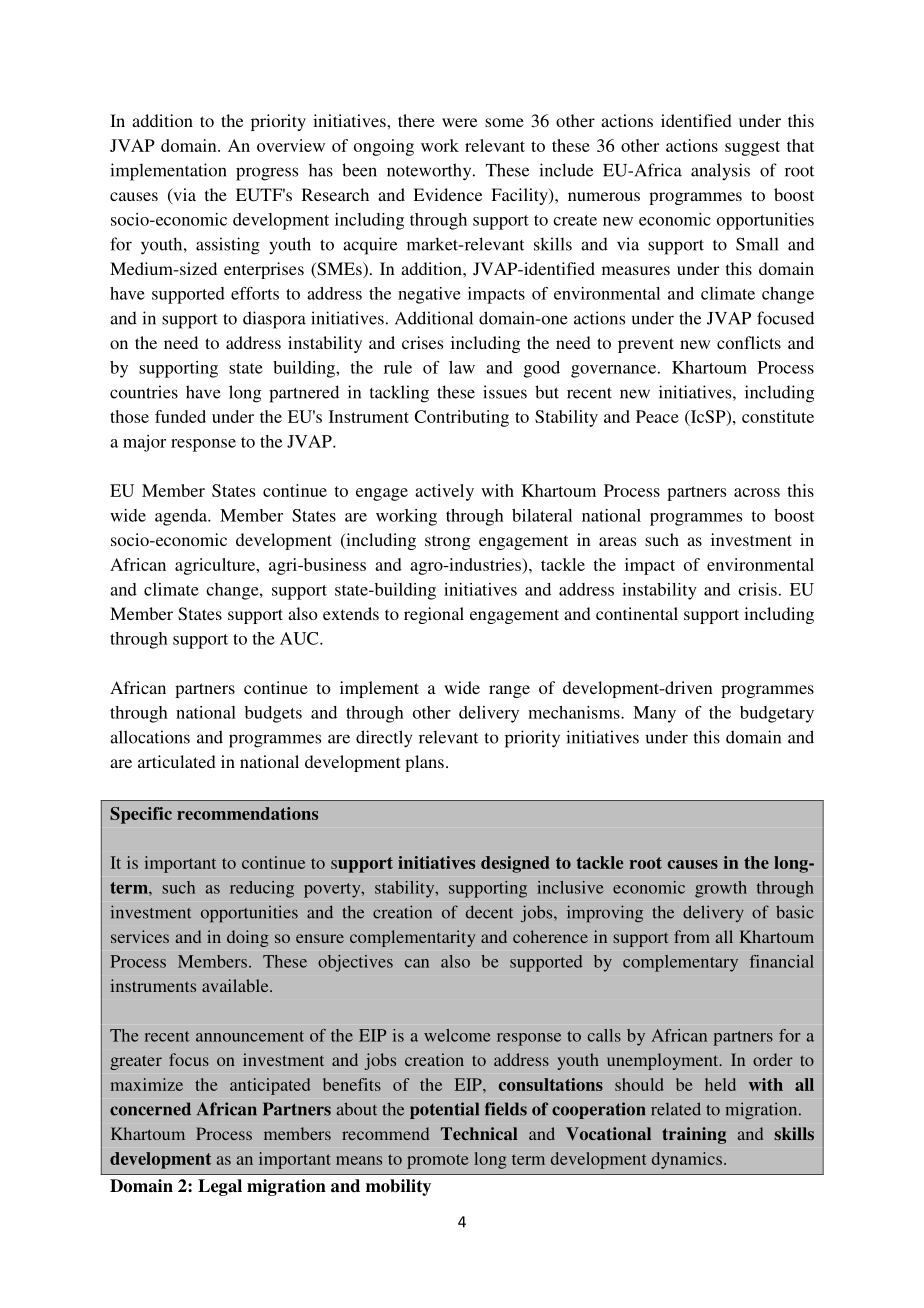 Image resolution: width=924 pixels, height=1308 pixels. Describe the element at coordinates (438, 1161) in the screenshot. I see `promote` at that location.
